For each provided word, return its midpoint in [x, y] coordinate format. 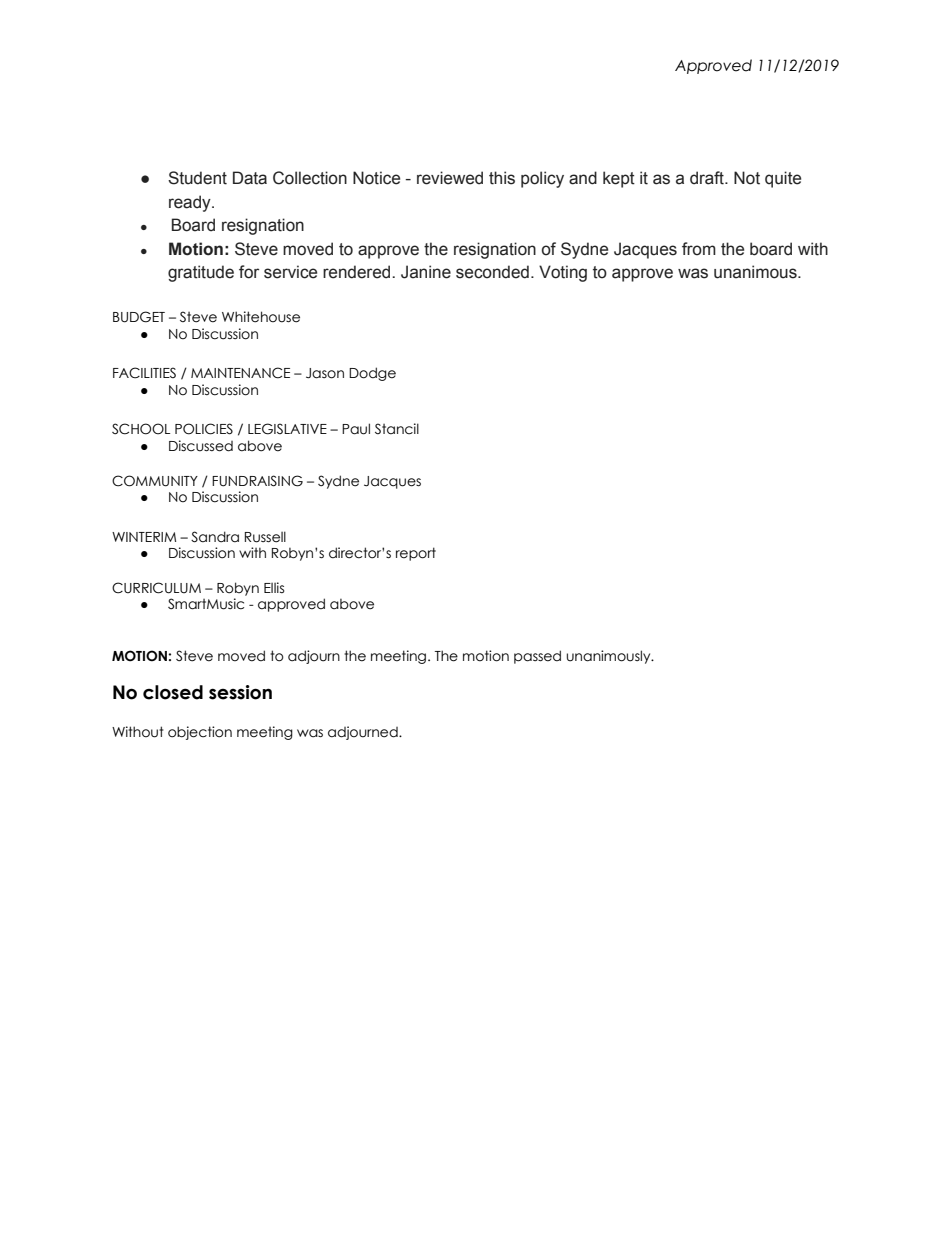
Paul [356, 429]
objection [200, 733]
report [416, 554]
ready [191, 203]
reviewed [450, 178]
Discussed [201, 446]
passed [537, 657]
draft [708, 178]
